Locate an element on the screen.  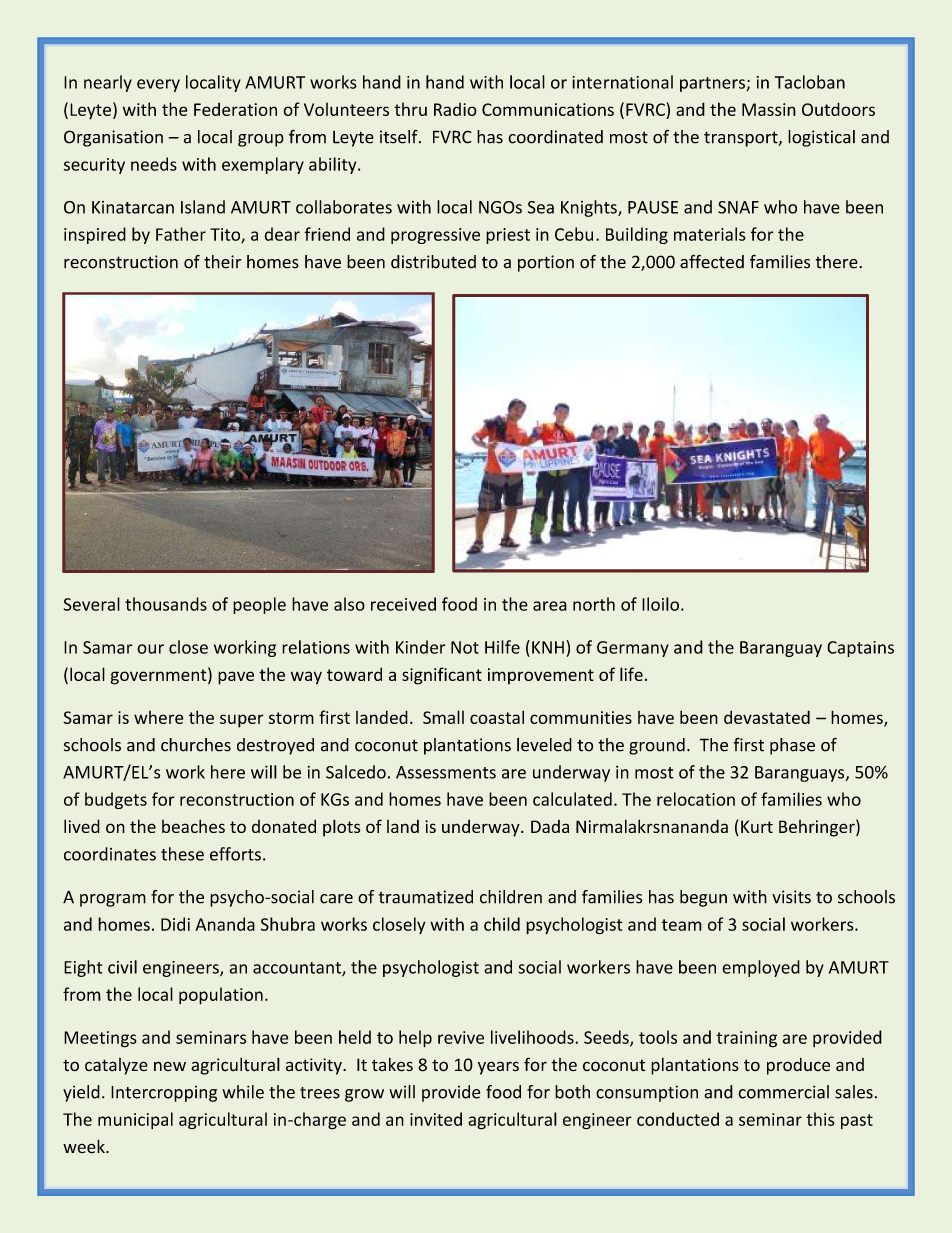
affected is located at coordinates (712, 261).
